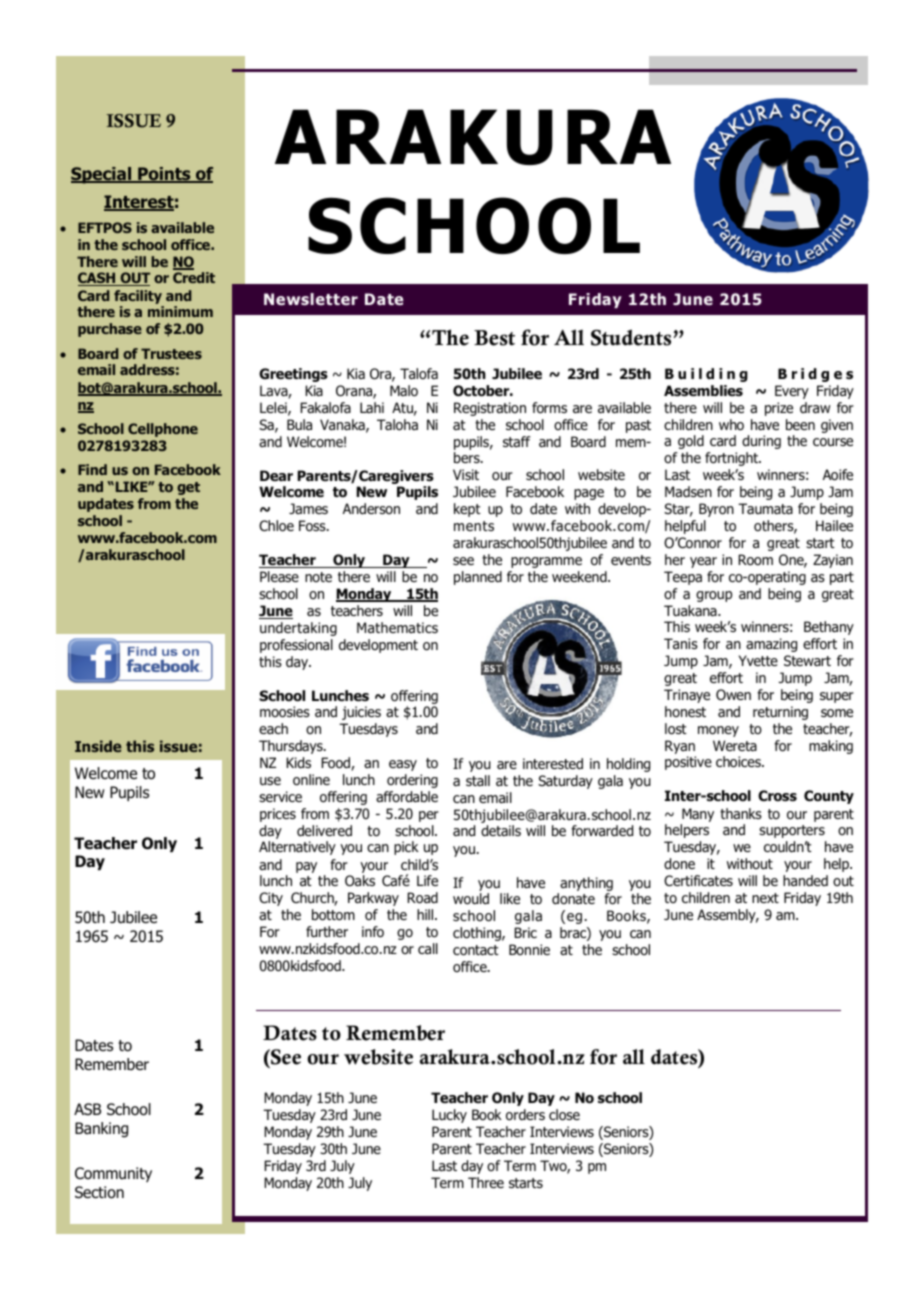  Describe the element at coordinates (278, 815) in the page. I see `prices` at that location.
